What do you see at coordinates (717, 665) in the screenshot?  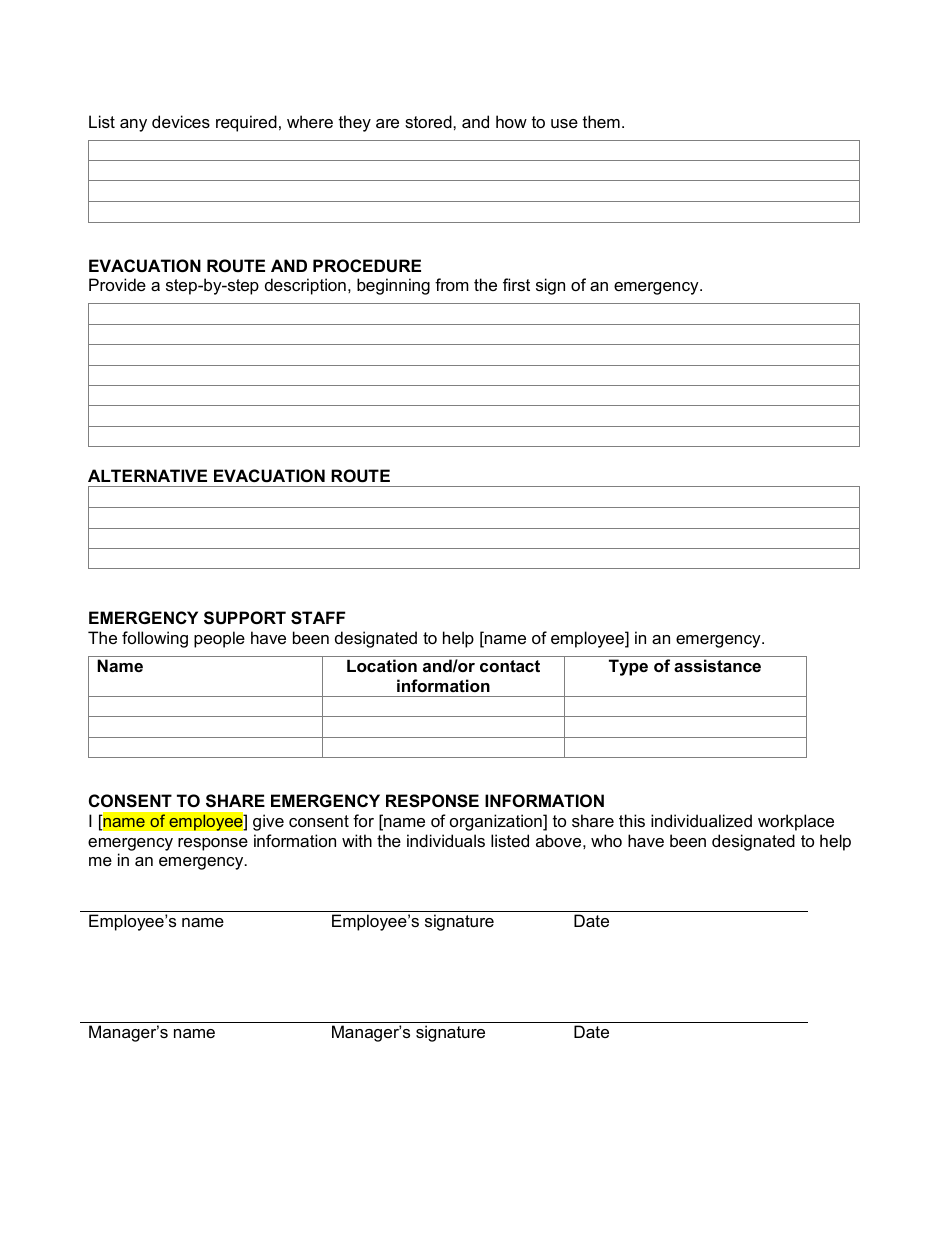 I see `assistance` at bounding box center [717, 665].
